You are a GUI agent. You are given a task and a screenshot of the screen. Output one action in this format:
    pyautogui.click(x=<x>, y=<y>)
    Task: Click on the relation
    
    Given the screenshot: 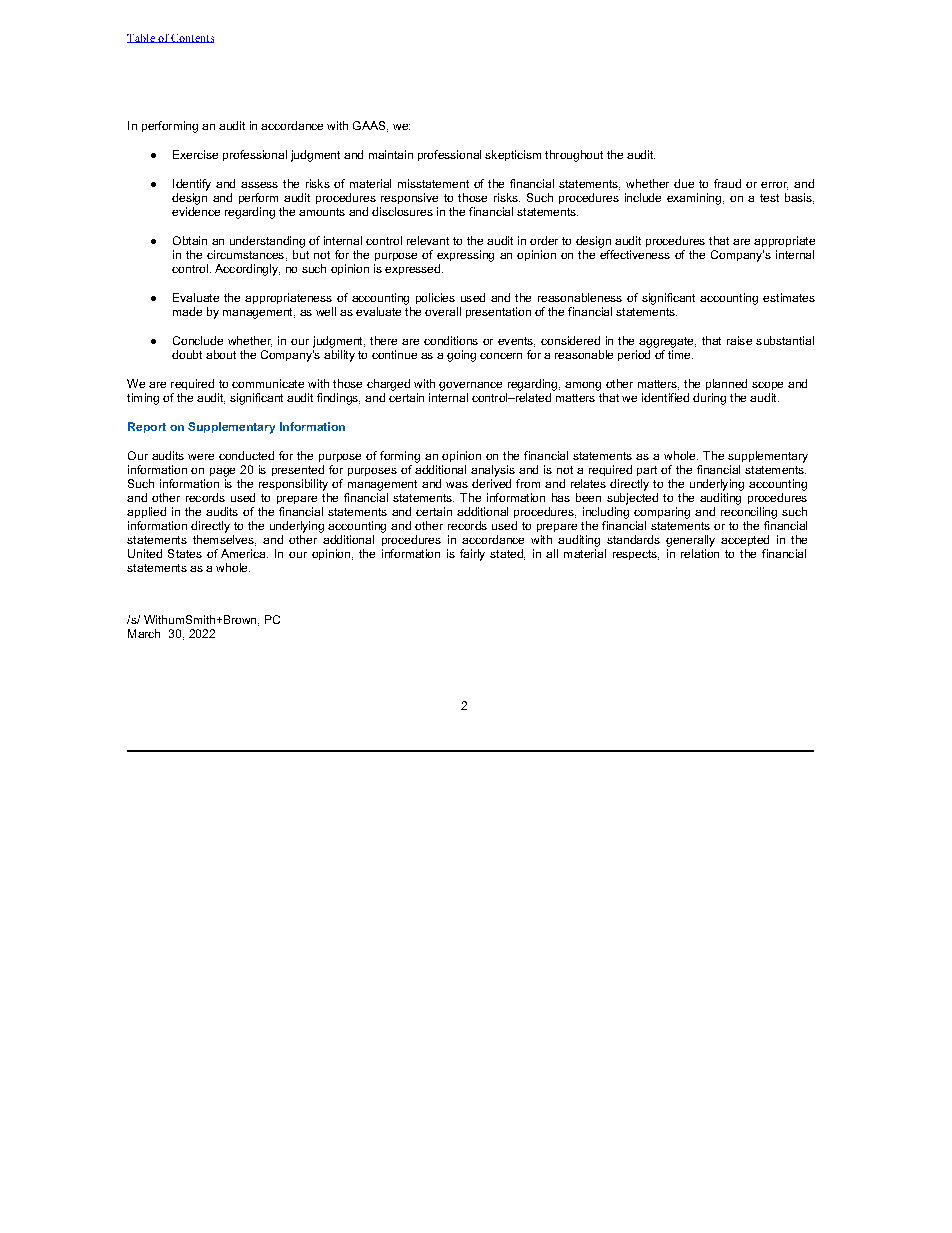 What is the action you would take?
    pyautogui.click(x=700, y=553)
